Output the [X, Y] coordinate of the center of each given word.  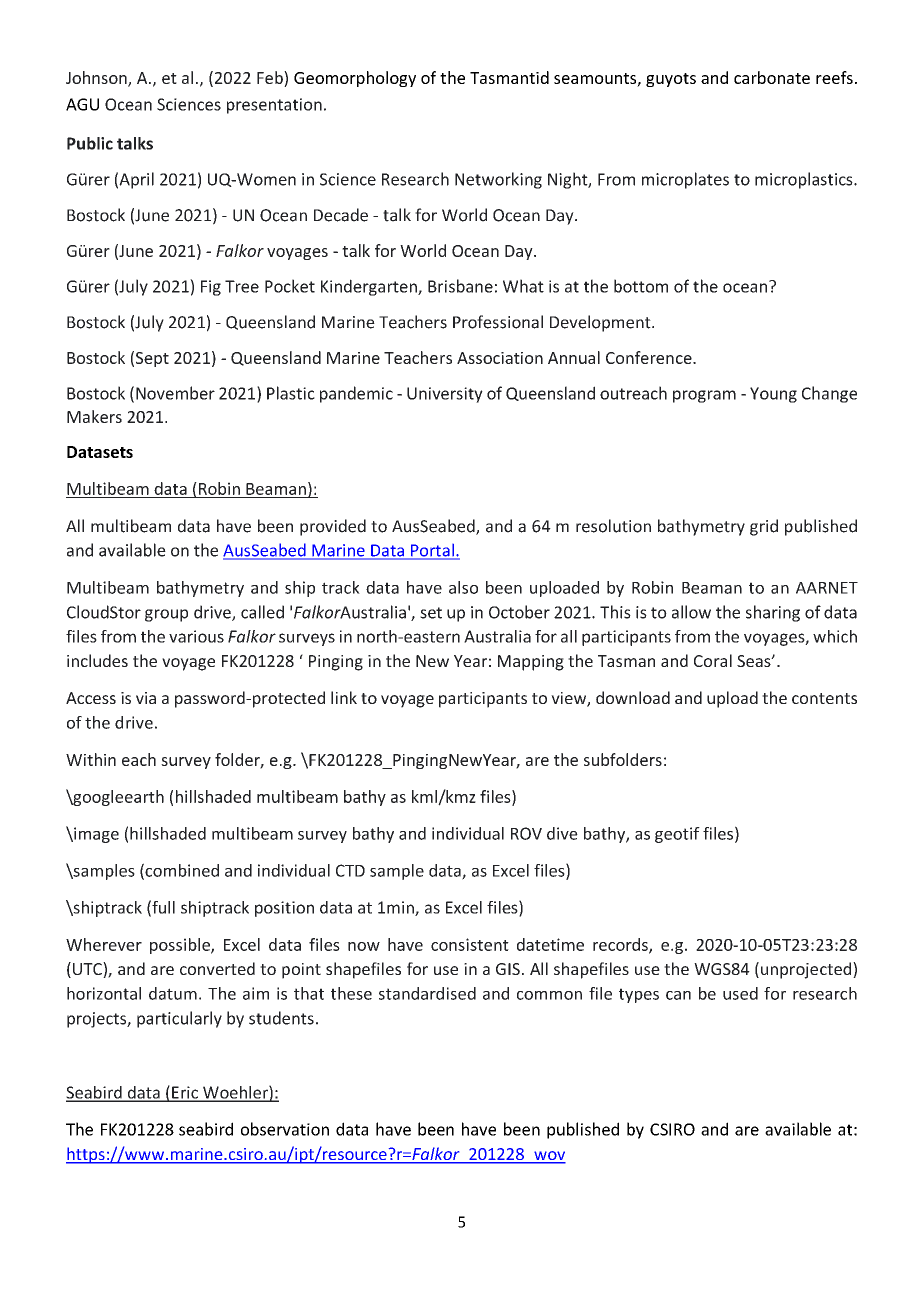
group [166, 615]
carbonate [772, 77]
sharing [773, 613]
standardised [427, 993]
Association [500, 358]
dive [562, 833]
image [95, 835]
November [175, 393]
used [740, 993]
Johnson [97, 79]
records [621, 945]
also [463, 587]
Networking [498, 180]
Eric [185, 1093]
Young [773, 395]
